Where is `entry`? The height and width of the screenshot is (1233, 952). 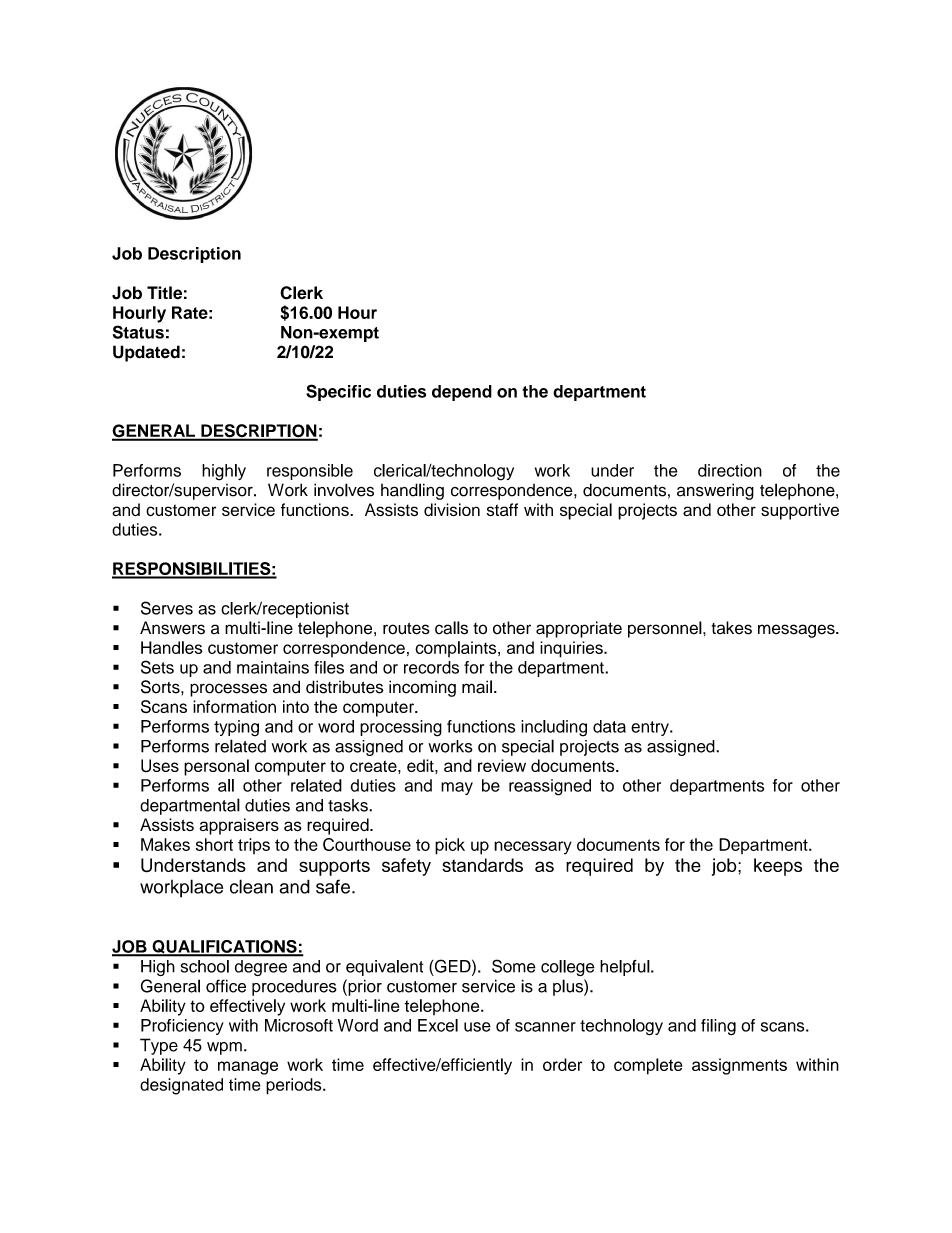 entry is located at coordinates (651, 728).
